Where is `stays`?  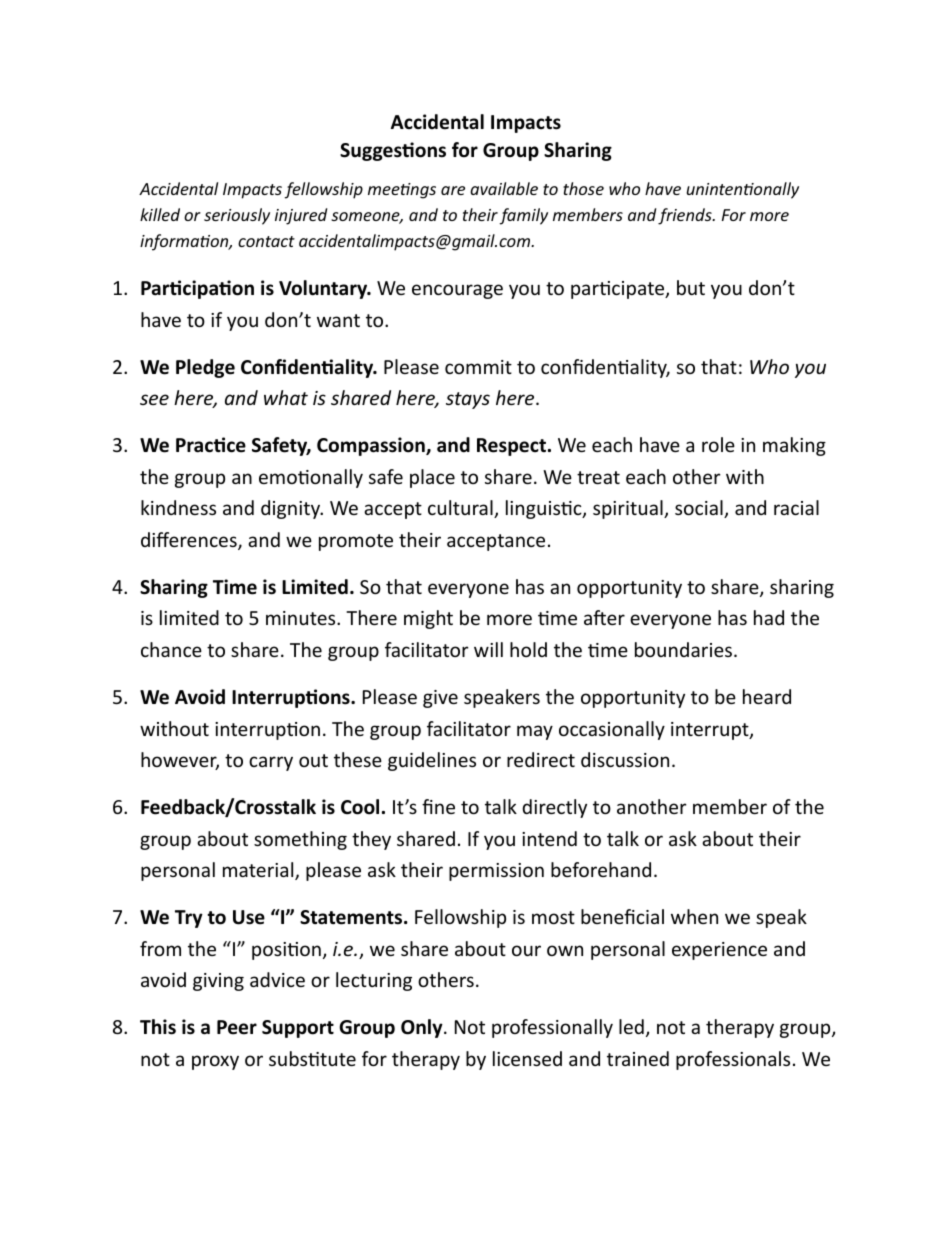 stays is located at coordinates (468, 400).
